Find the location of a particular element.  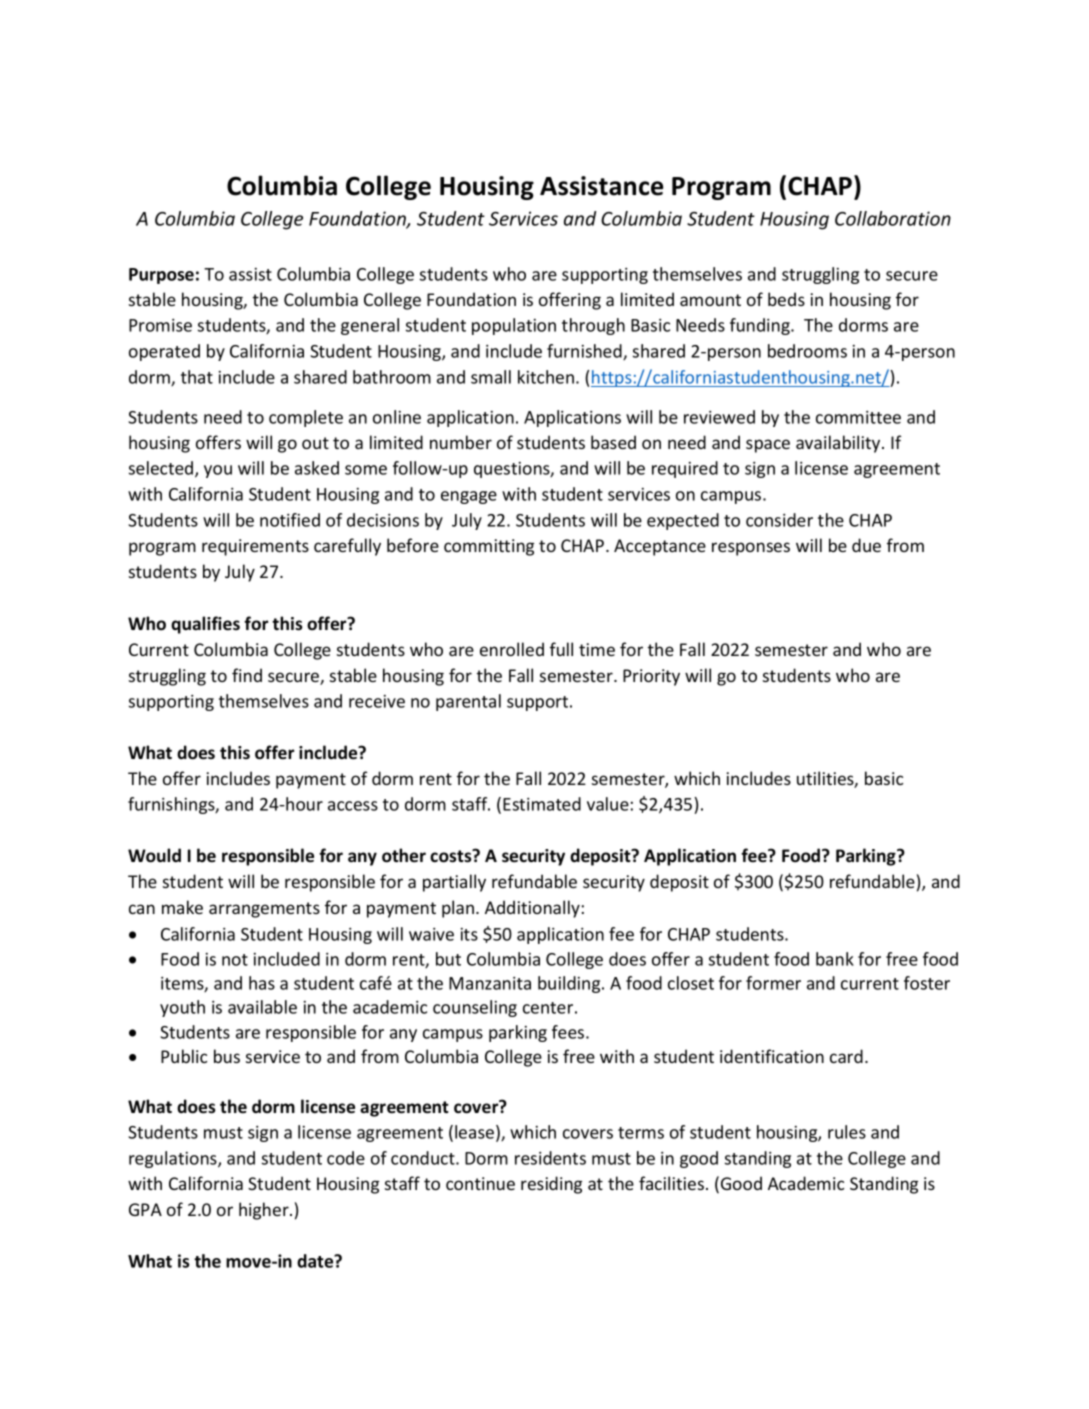

enrolled is located at coordinates (512, 649).
